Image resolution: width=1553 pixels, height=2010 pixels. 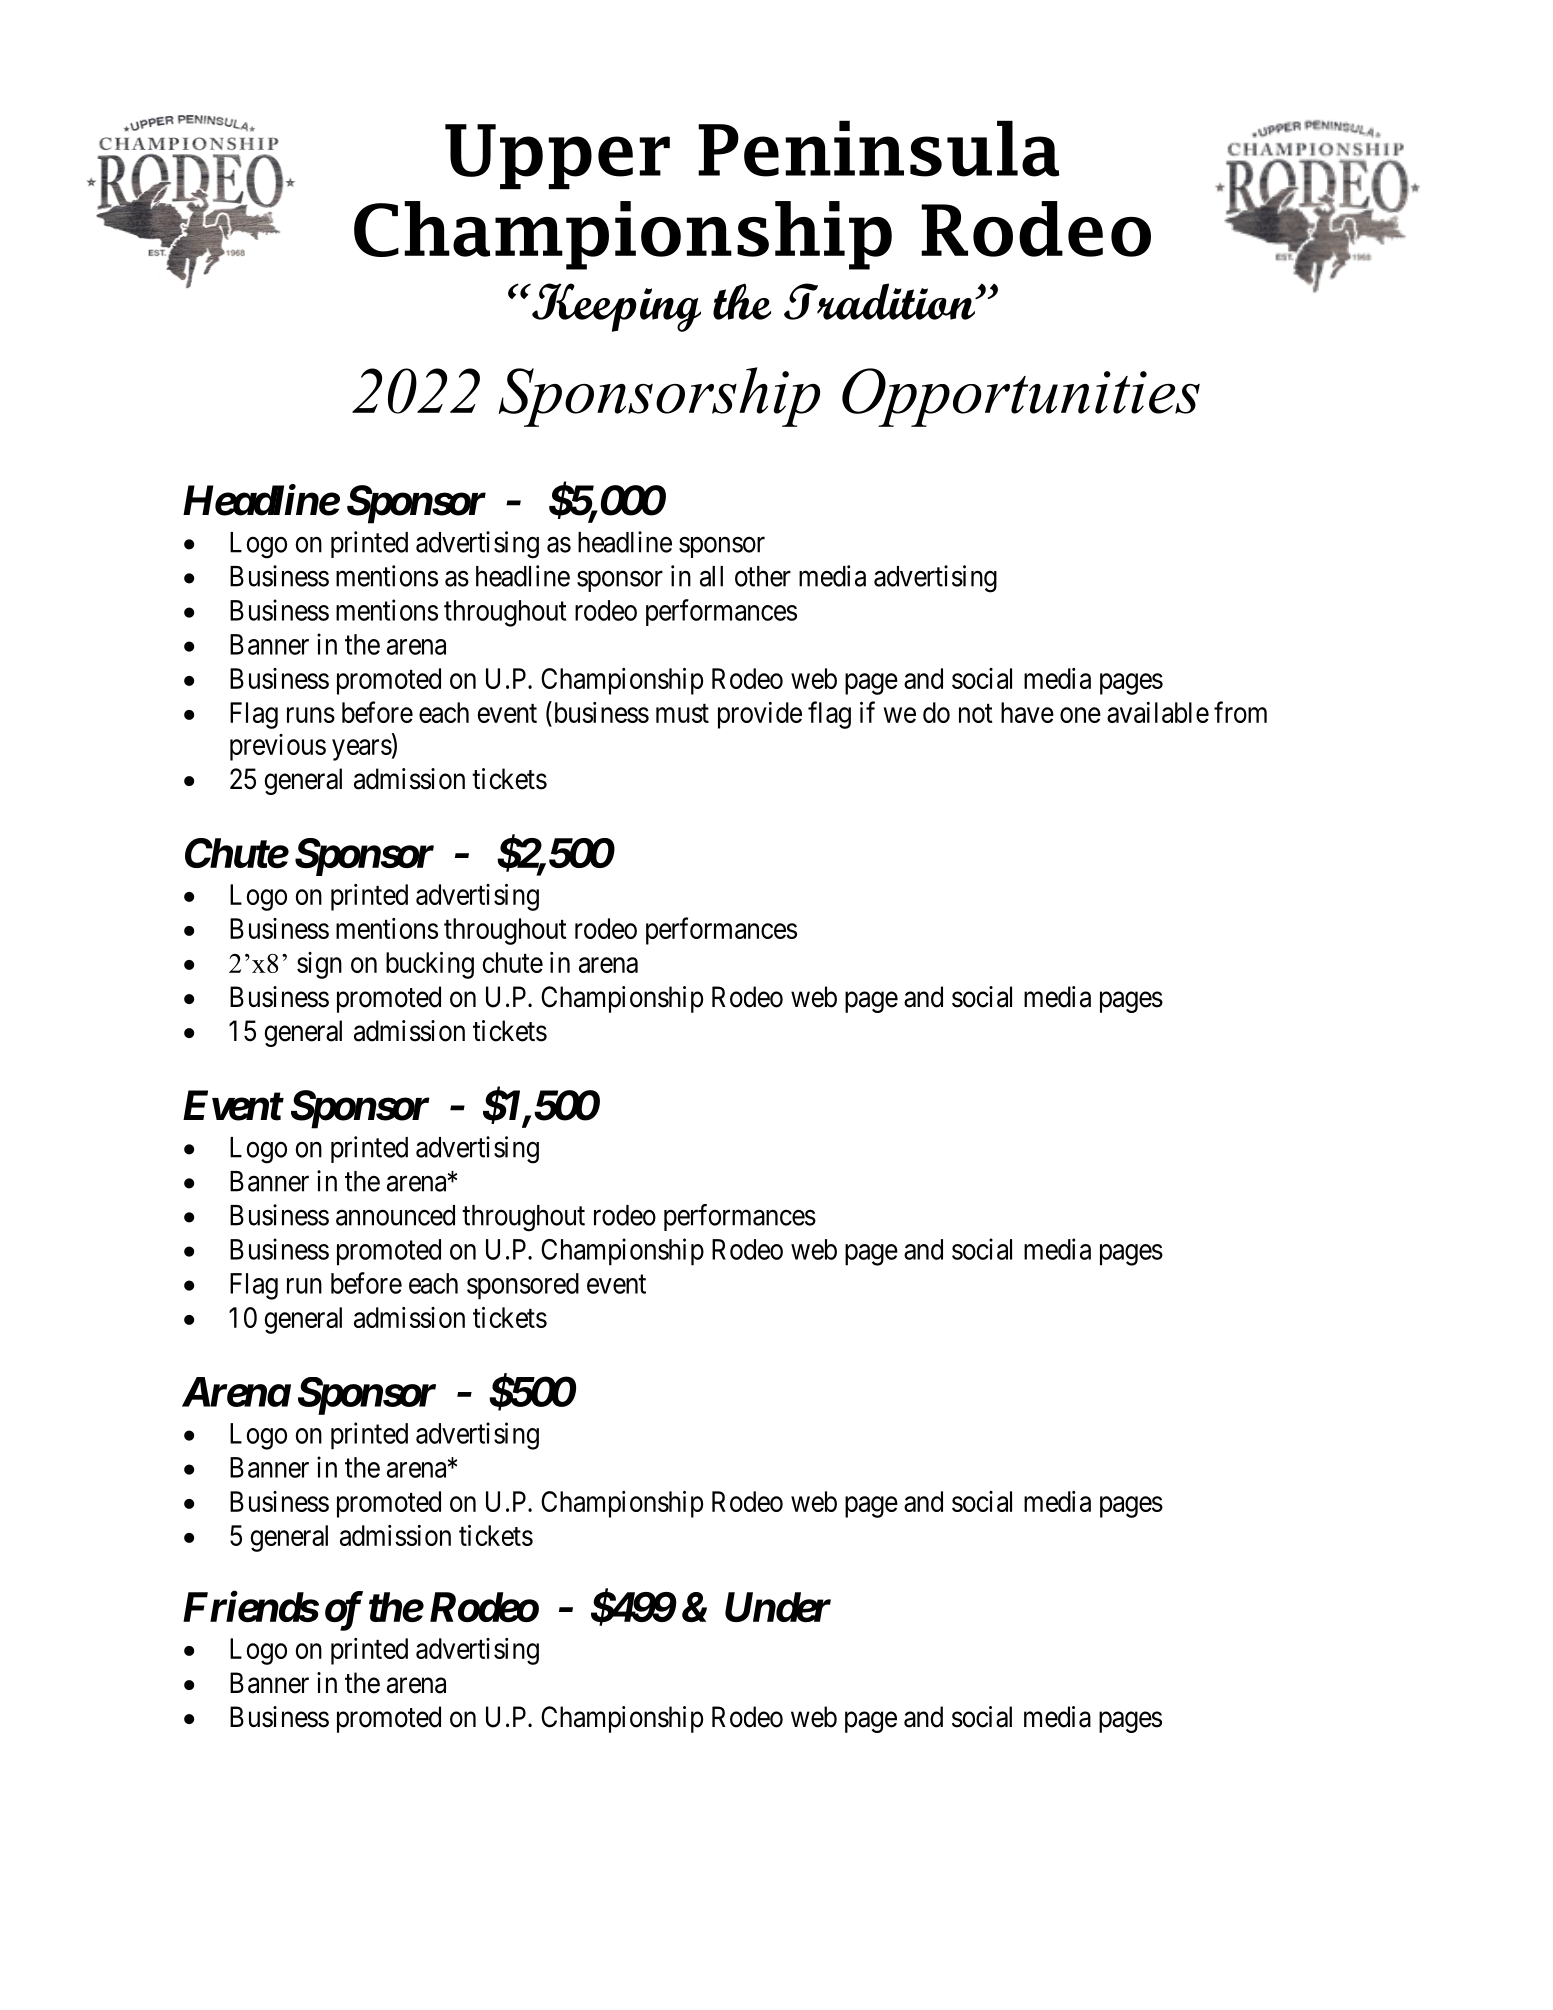 I want to click on Upper, so click(x=557, y=156).
